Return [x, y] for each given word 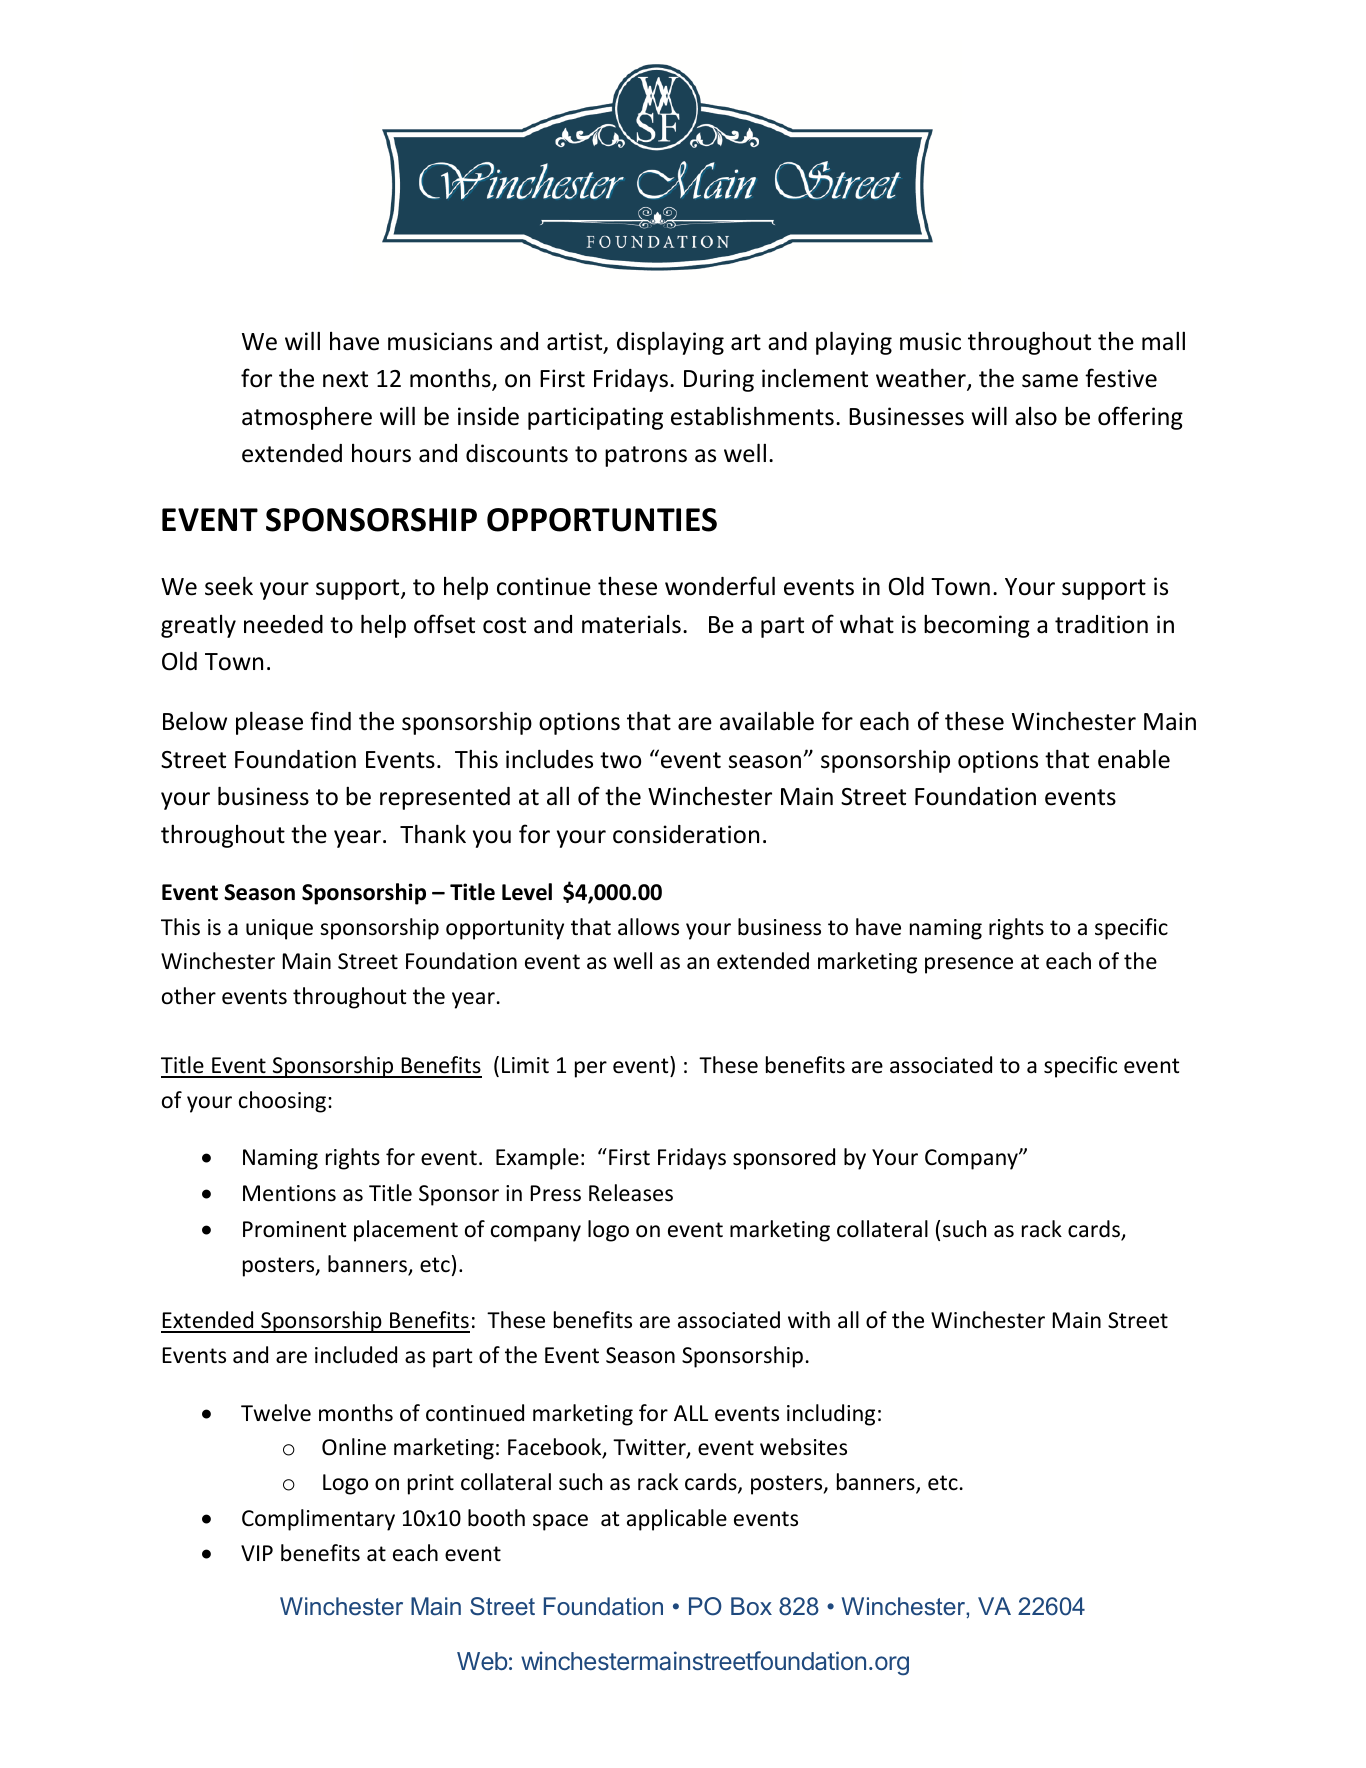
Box [751, 1606]
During [719, 380]
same [1050, 381]
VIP [257, 1553]
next [345, 379]
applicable [677, 1520]
